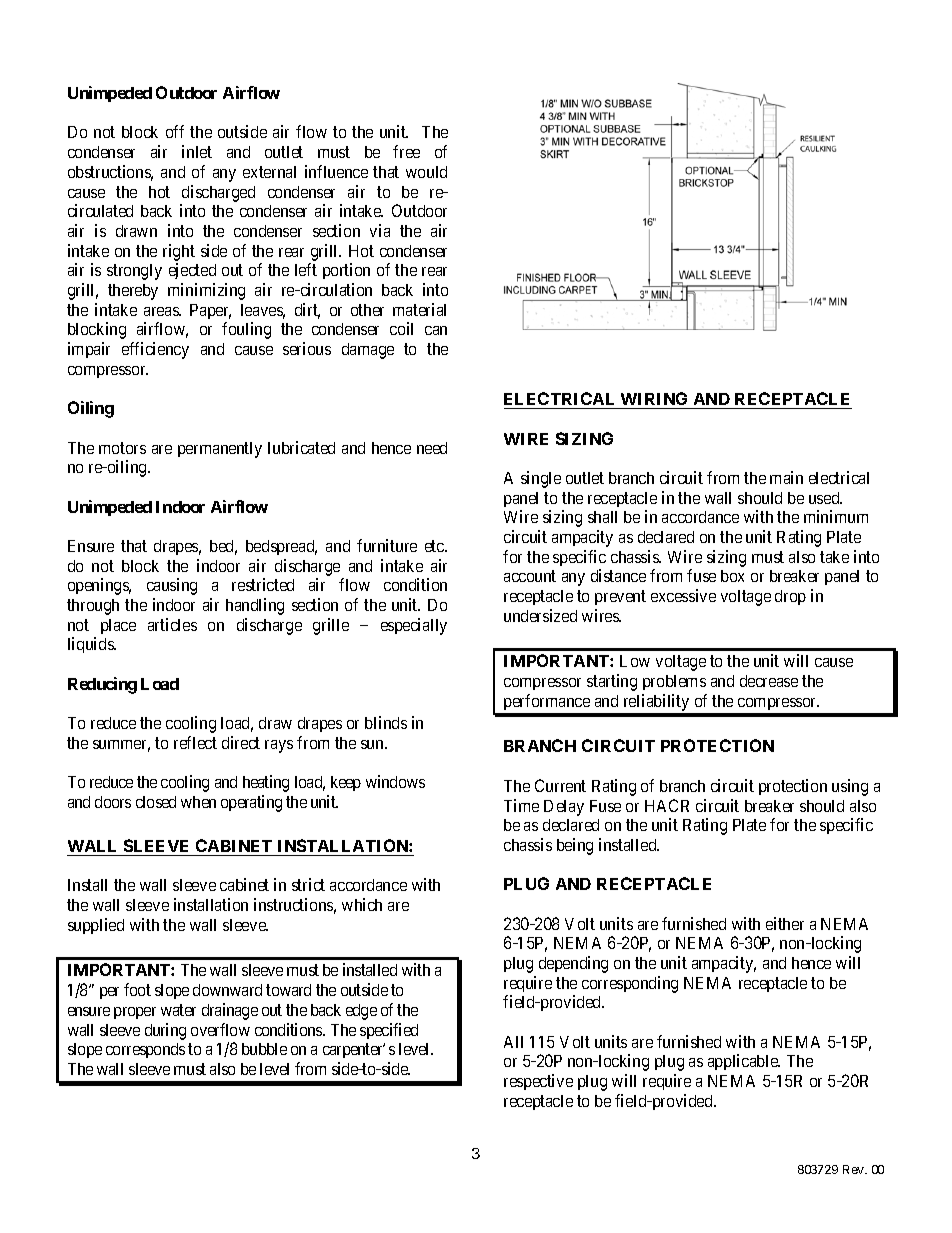  I want to click on specified, so click(389, 1031).
